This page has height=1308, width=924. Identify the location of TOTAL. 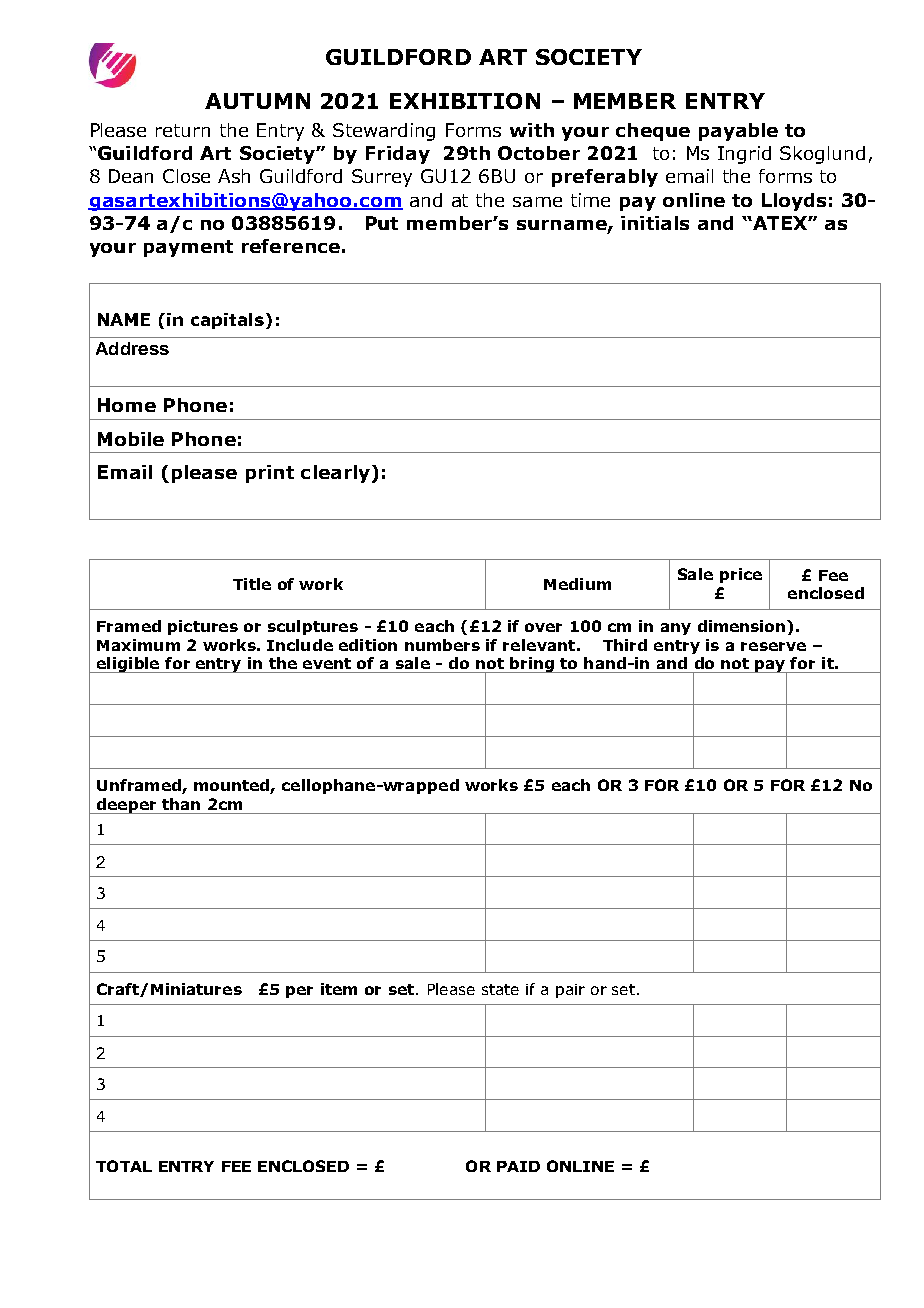
(124, 1166).
